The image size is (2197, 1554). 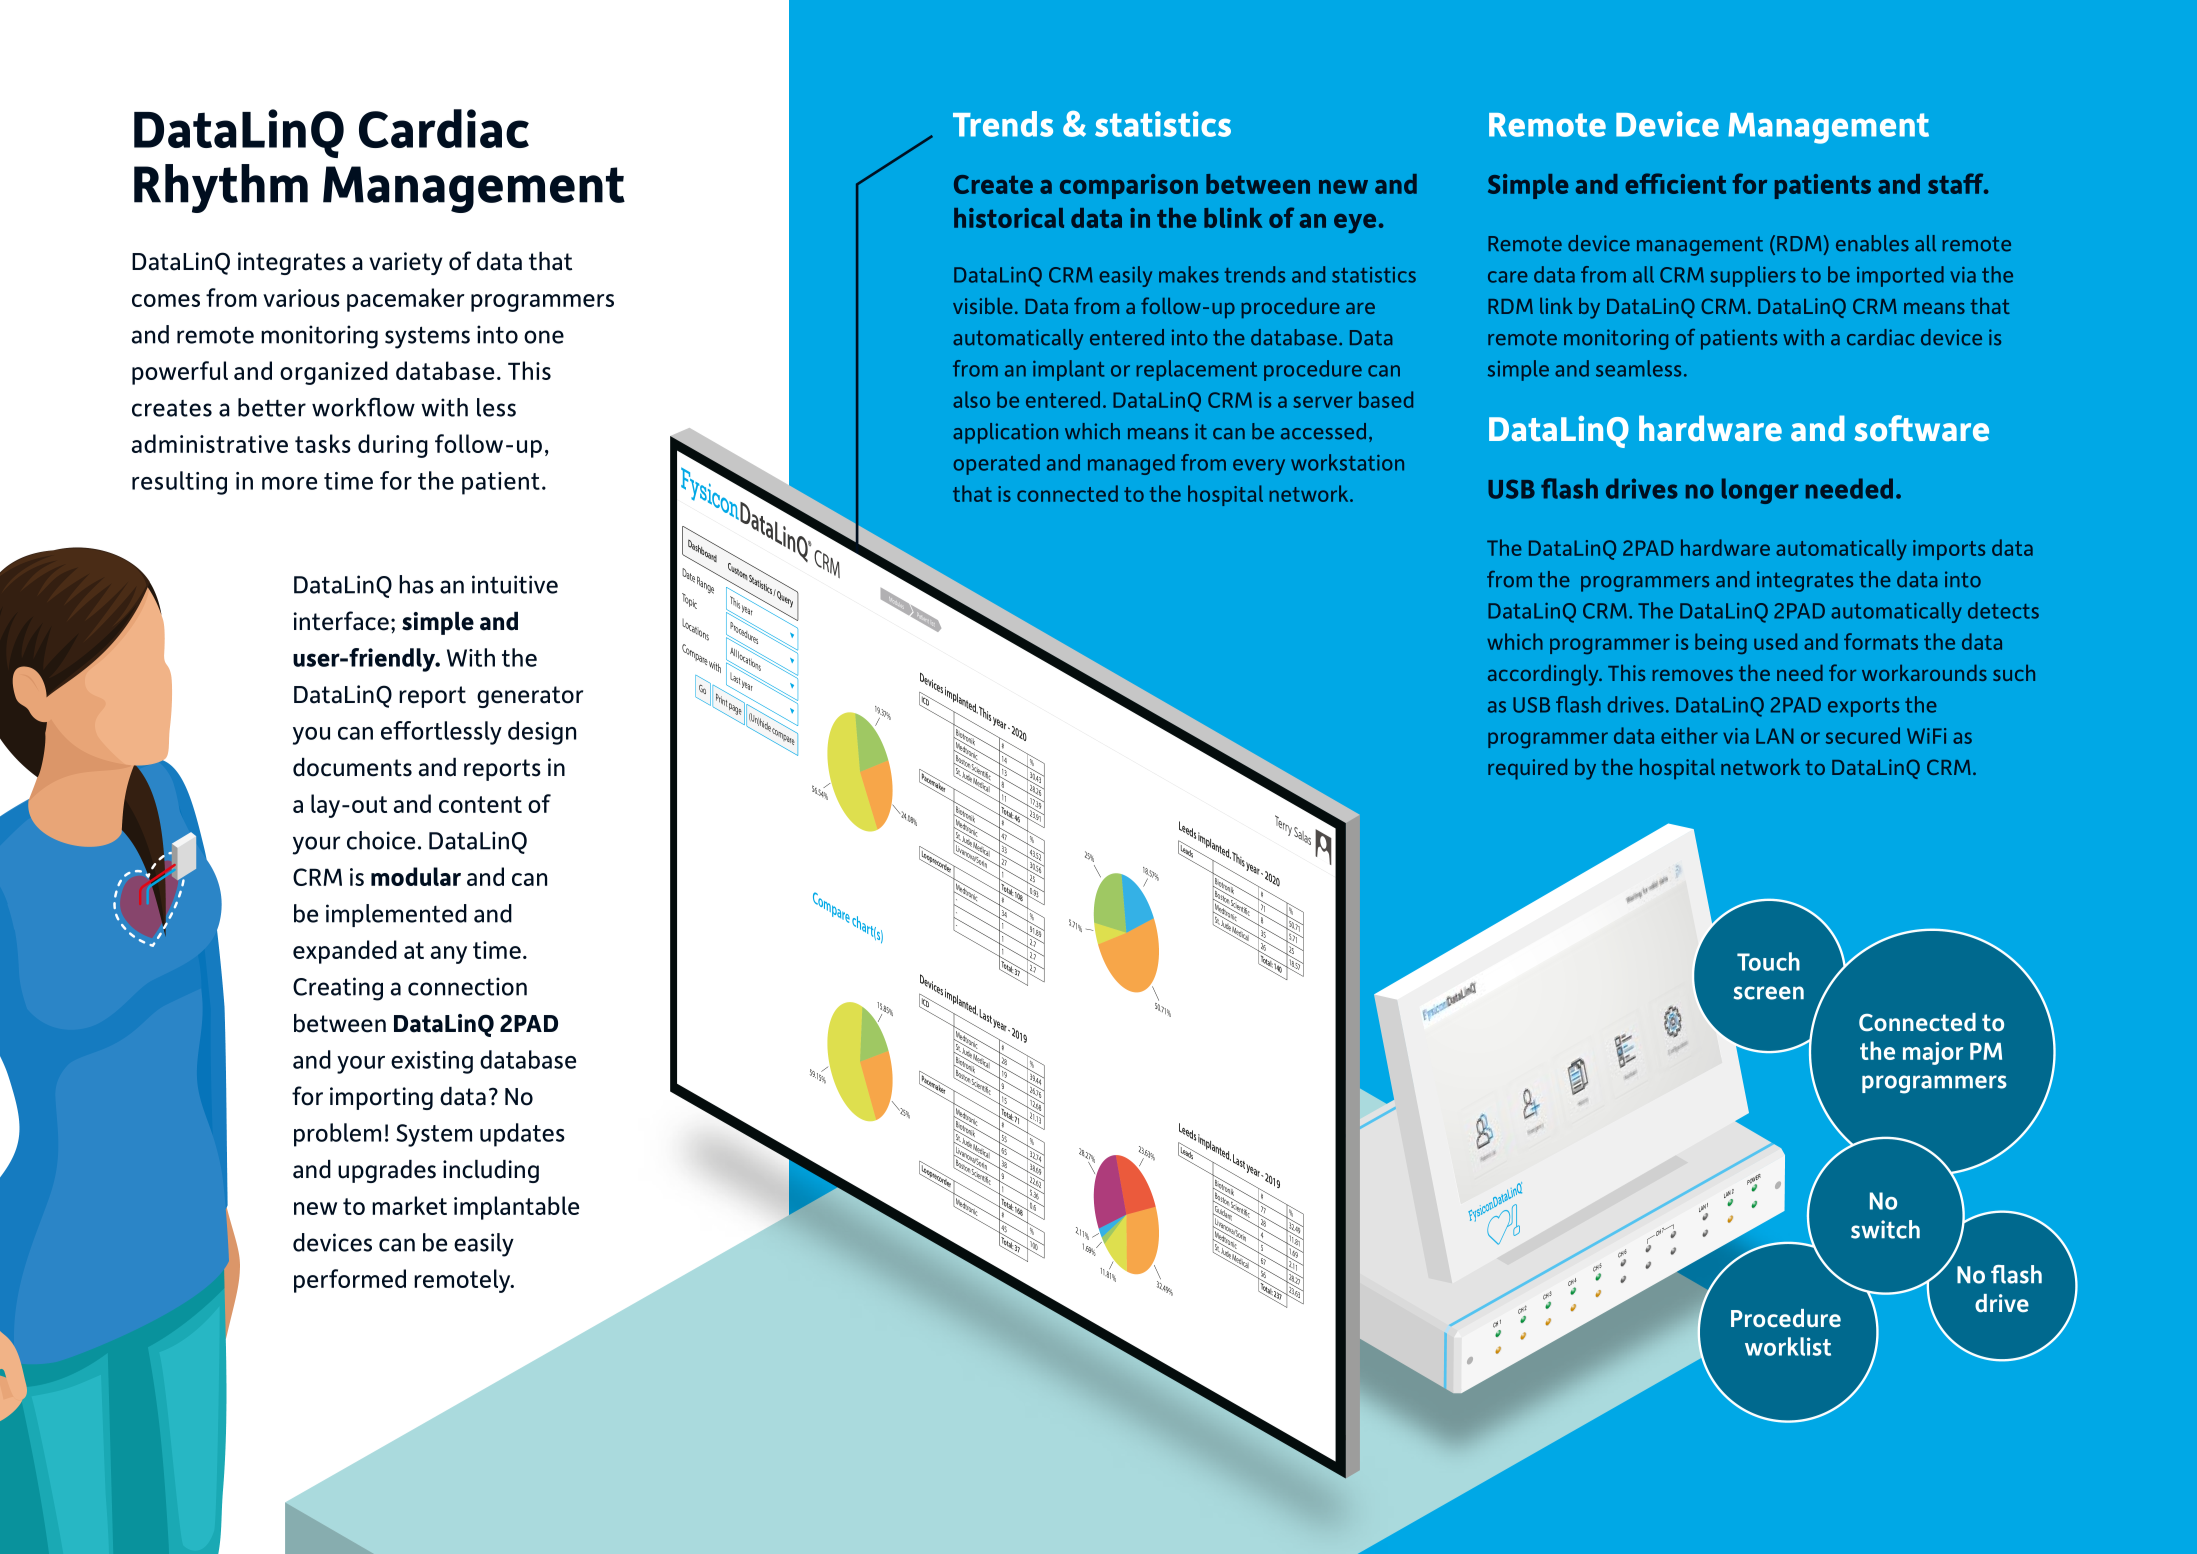 I want to click on connection, so click(x=467, y=986).
